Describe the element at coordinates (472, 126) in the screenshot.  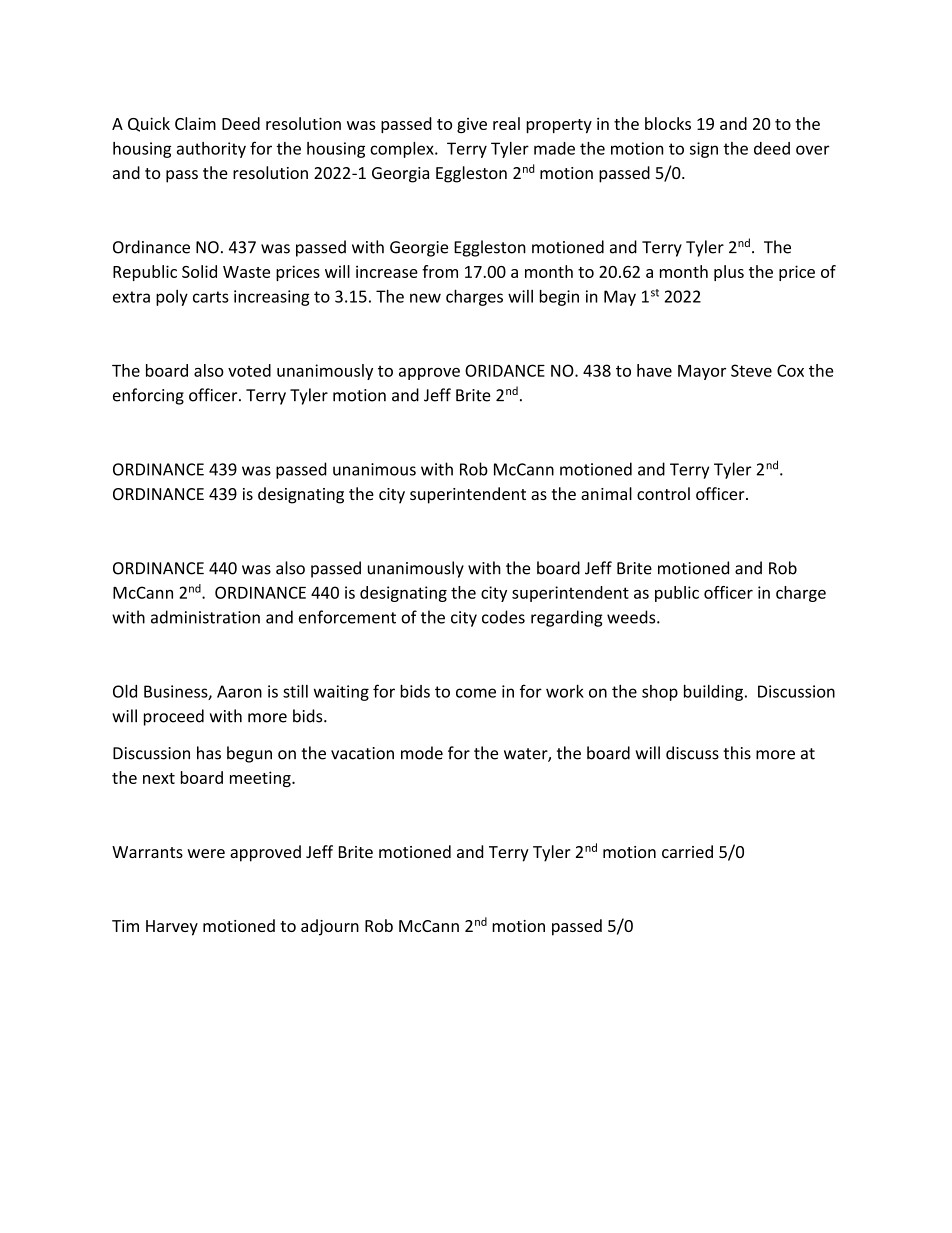
I see `give` at that location.
